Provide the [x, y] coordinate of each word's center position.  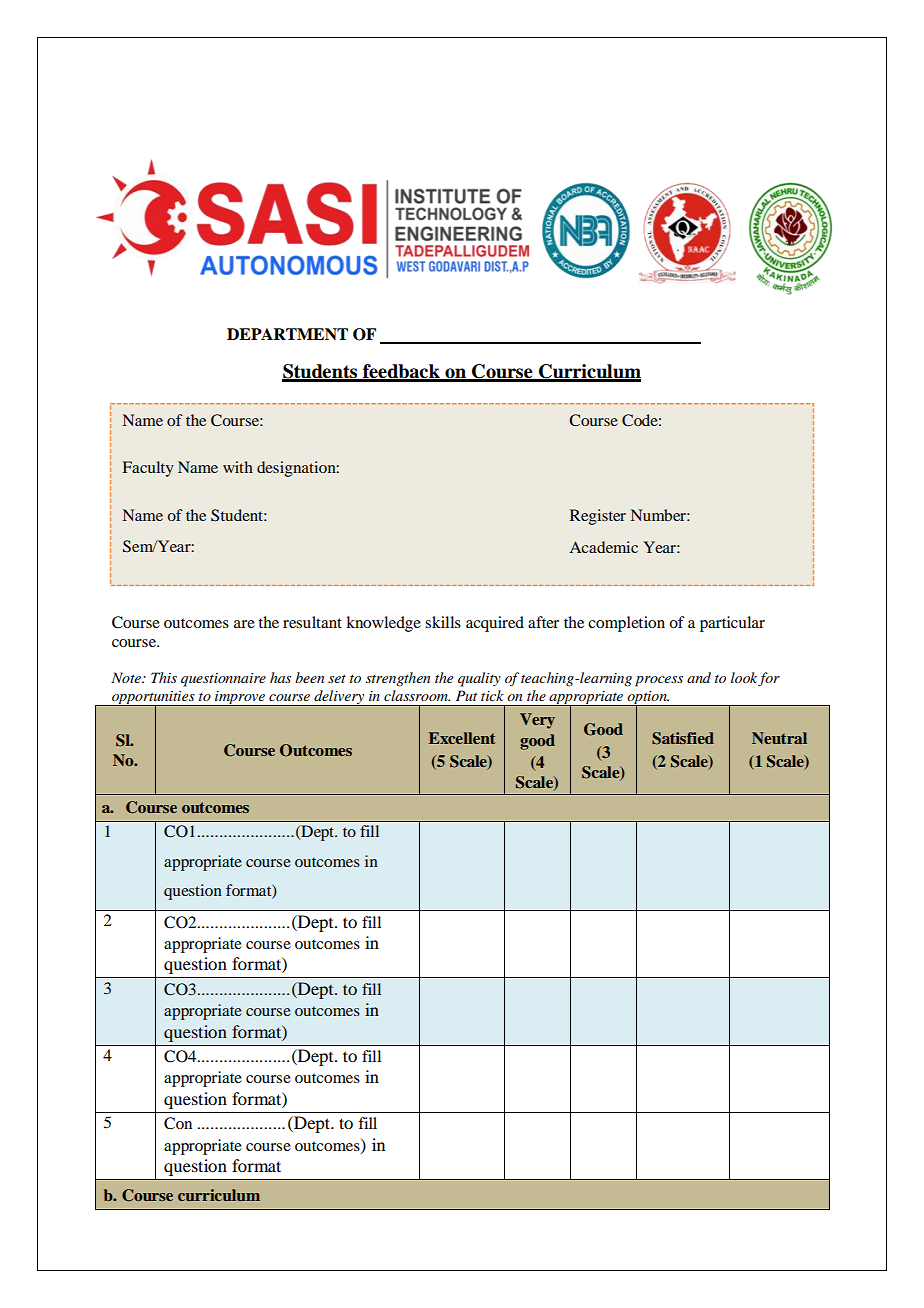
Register [598, 517]
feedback [401, 372]
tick [492, 695]
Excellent [462, 738]
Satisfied [683, 738]
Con [178, 1123]
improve [240, 698]
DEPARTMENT [287, 334]
